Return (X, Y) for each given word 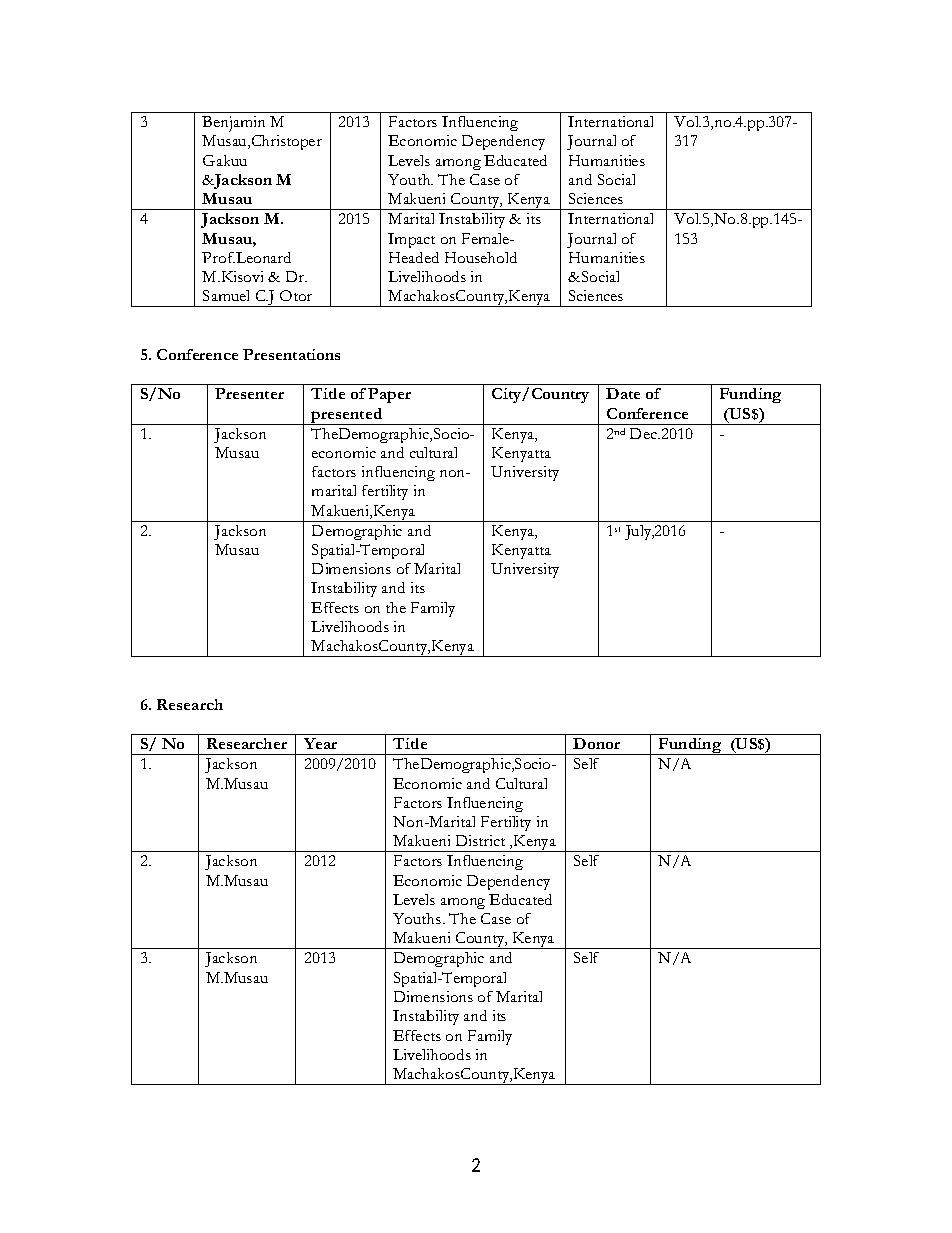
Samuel (226, 295)
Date (623, 393)
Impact (411, 240)
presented (347, 416)
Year (320, 743)
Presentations (291, 354)
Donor (596, 743)
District (480, 840)
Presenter (249, 393)
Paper (389, 395)
